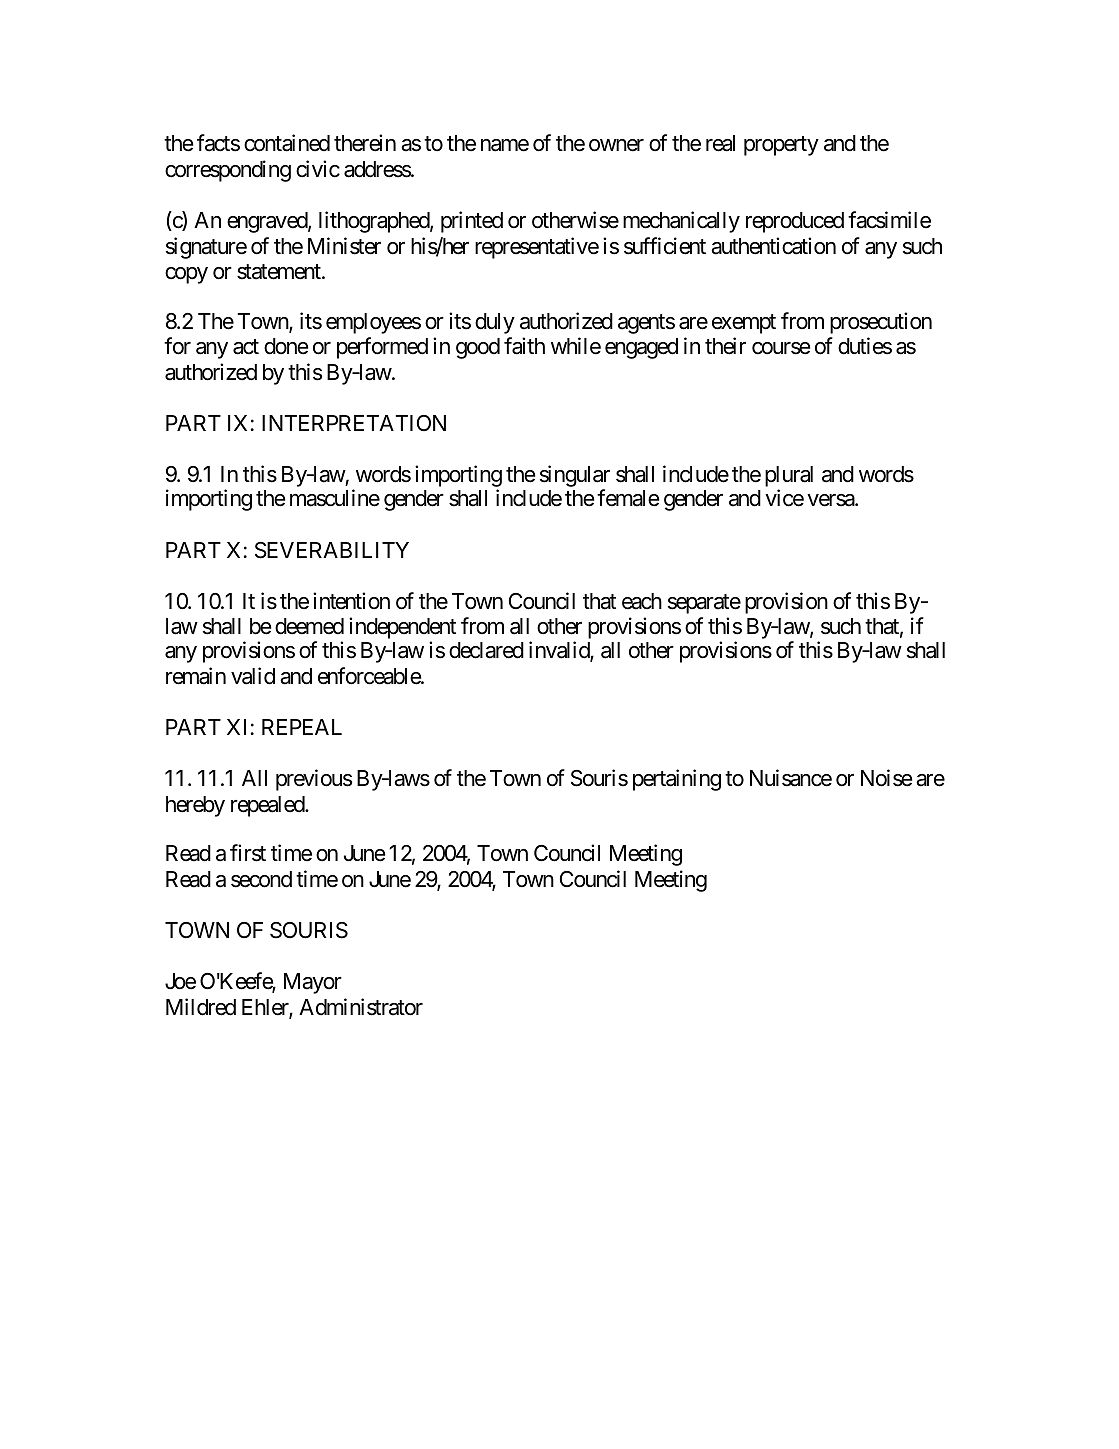 This document has width=1119, height=1449. What do you see at coordinates (677, 780) in the document?
I see `pertaining` at bounding box center [677, 780].
